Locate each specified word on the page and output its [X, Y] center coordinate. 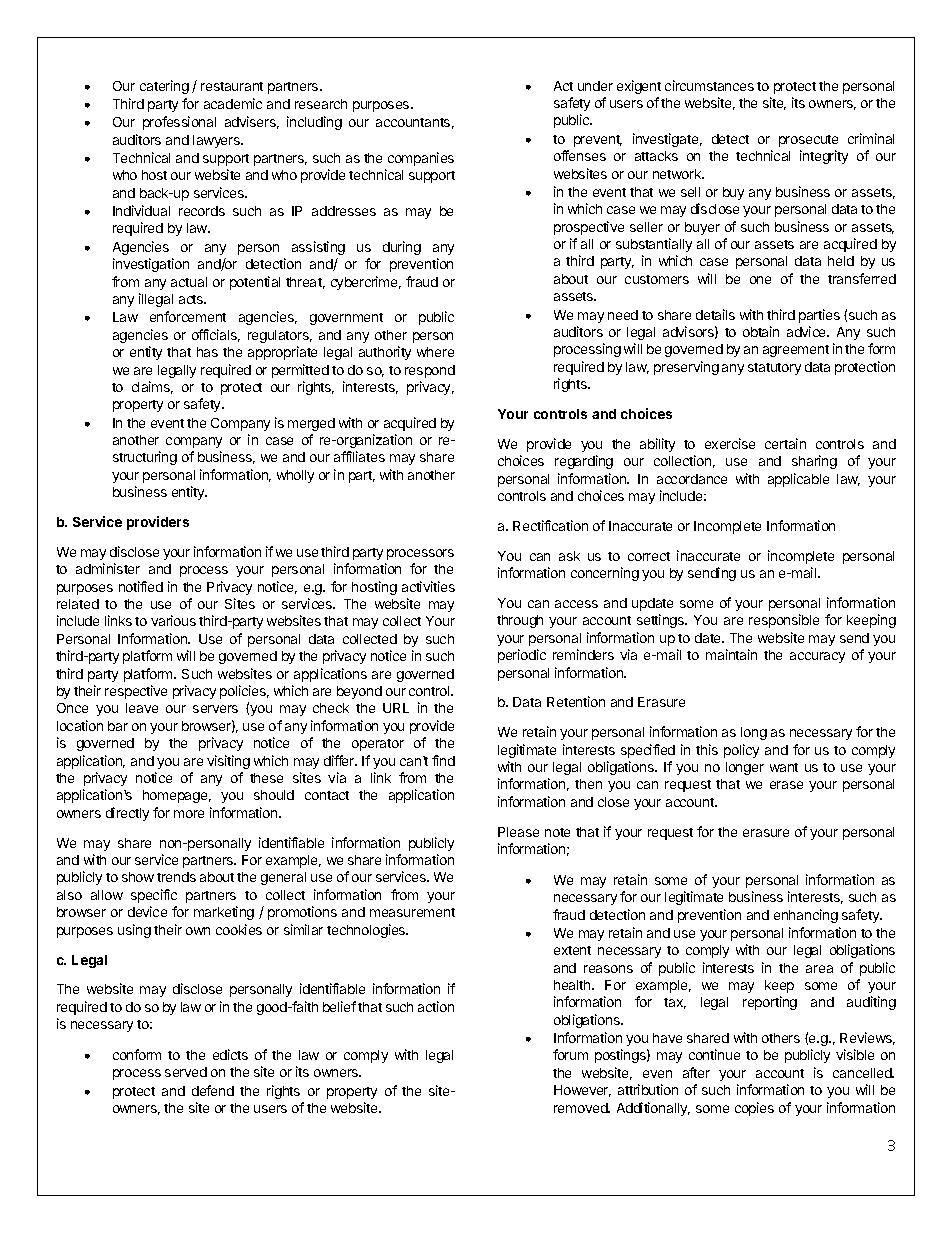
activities [428, 586]
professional [179, 123]
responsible [784, 621]
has [207, 352]
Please [518, 832]
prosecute [808, 141]
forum [570, 1054]
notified [141, 586]
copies [754, 1109]
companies [421, 159]
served [186, 1072]
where [435, 352]
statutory [774, 369]
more [189, 814]
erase [786, 785]
